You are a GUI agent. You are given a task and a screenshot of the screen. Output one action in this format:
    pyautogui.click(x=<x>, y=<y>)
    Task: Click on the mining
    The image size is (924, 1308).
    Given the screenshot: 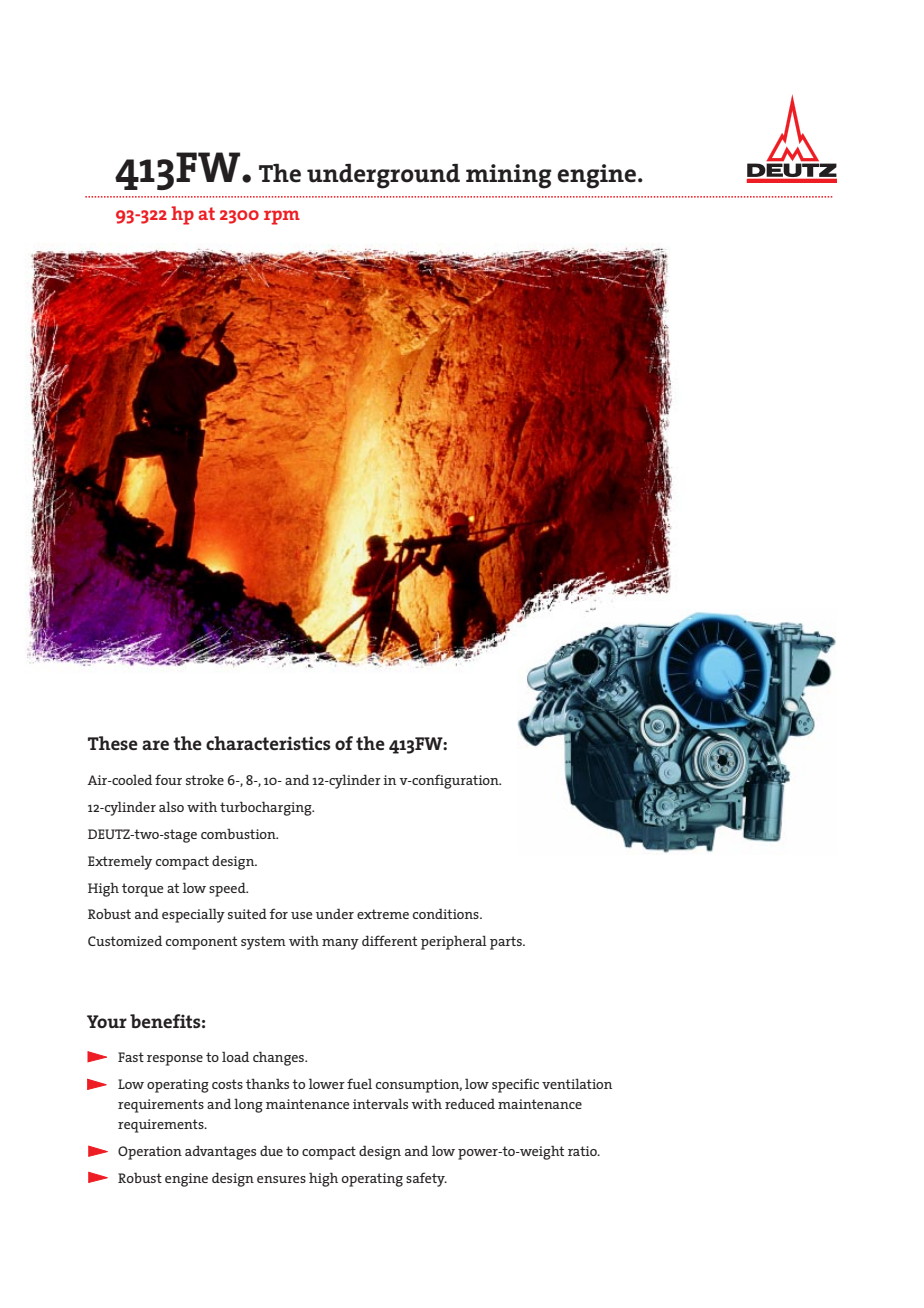 What is the action you would take?
    pyautogui.click(x=508, y=176)
